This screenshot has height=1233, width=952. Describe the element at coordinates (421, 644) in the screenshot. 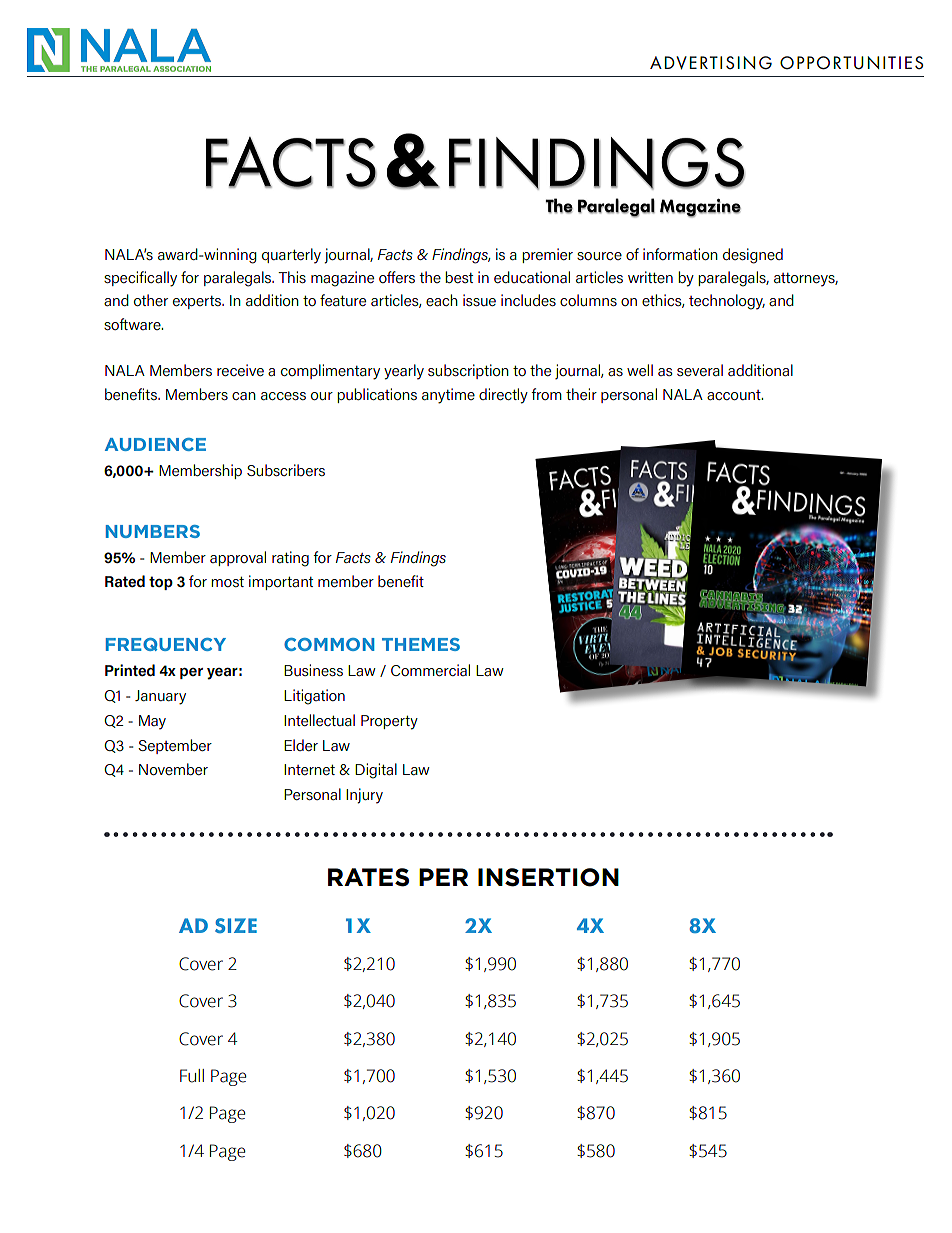

I see `THEMES` at that location.
